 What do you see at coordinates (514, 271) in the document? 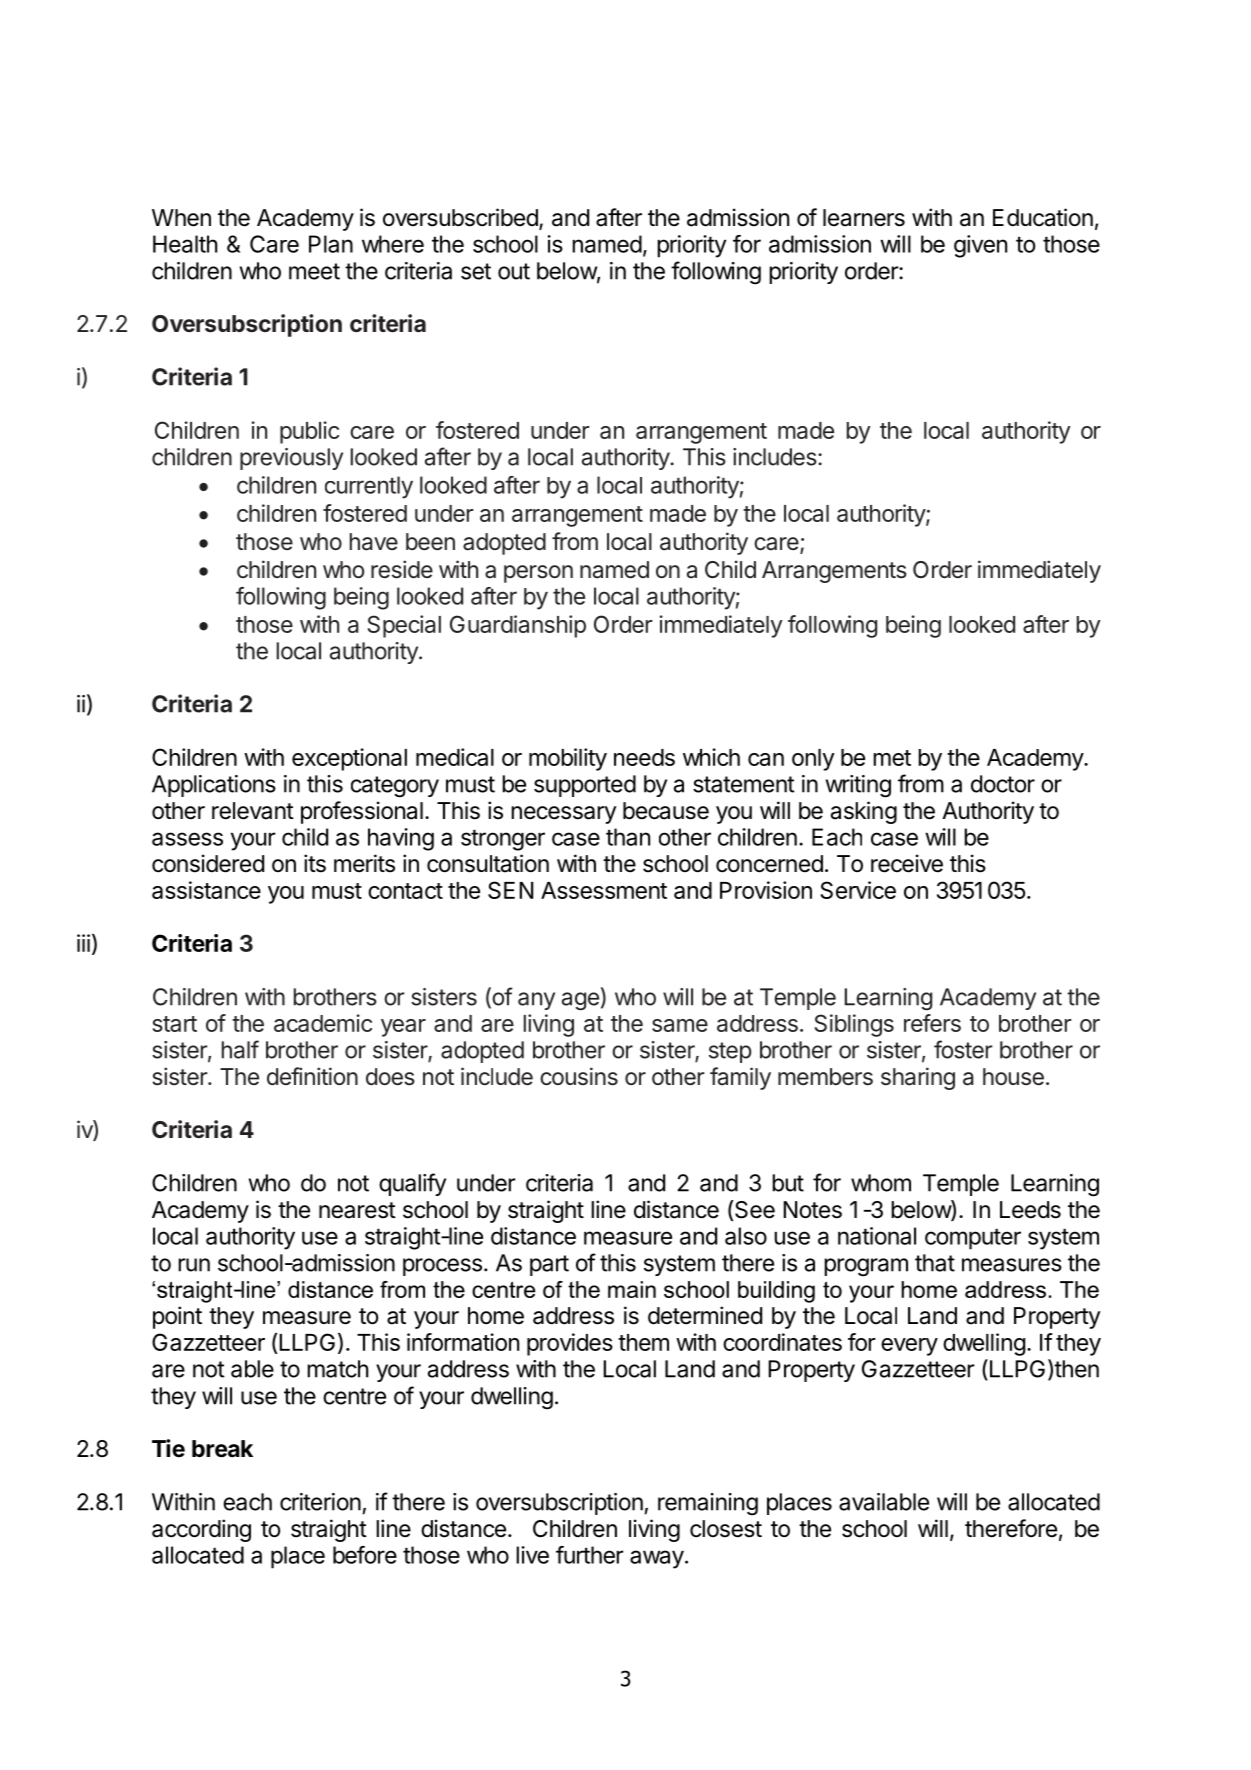
I see `out` at bounding box center [514, 271].
